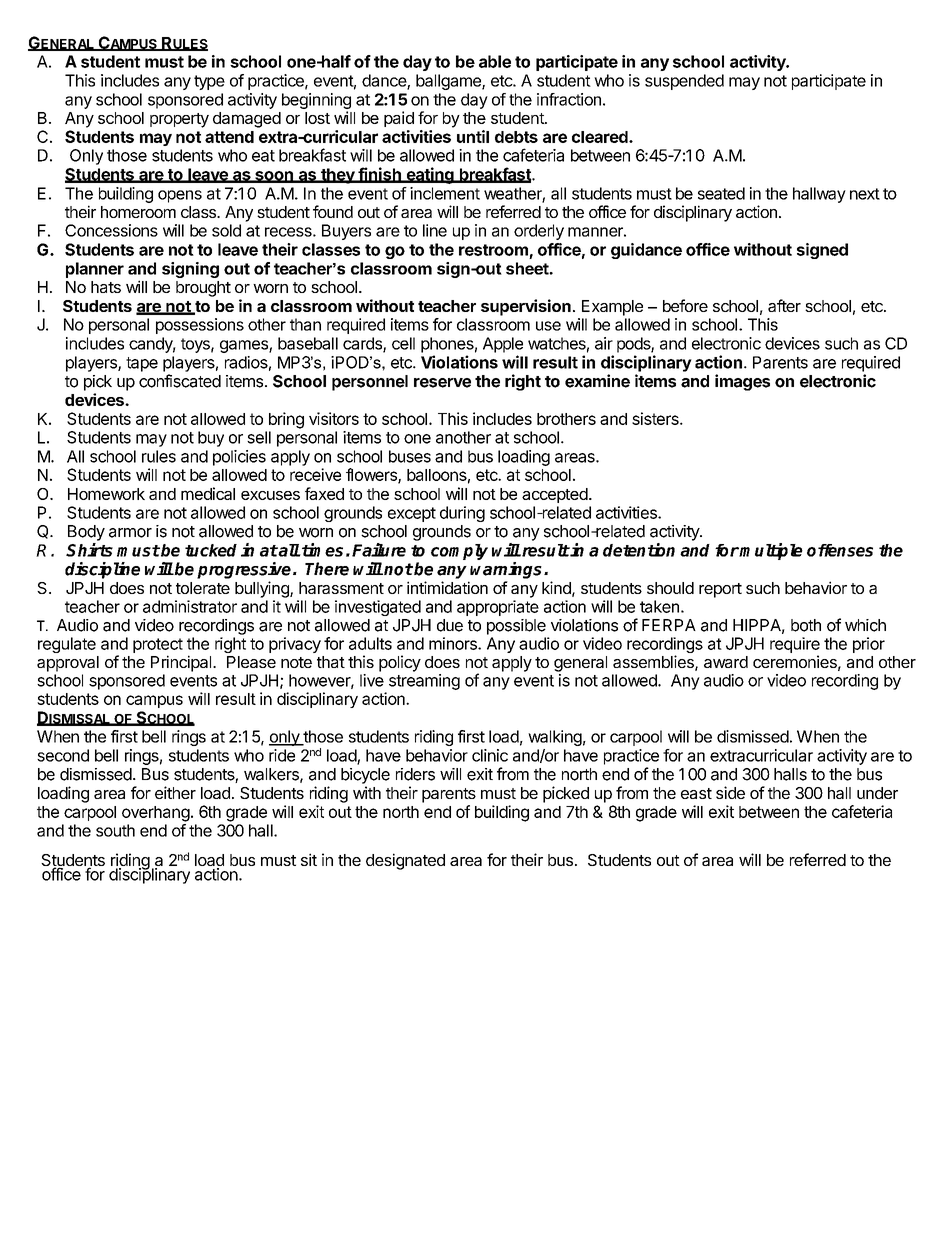 This document has width=952, height=1233. What do you see at coordinates (730, 792) in the document?
I see `side` at bounding box center [730, 792].
